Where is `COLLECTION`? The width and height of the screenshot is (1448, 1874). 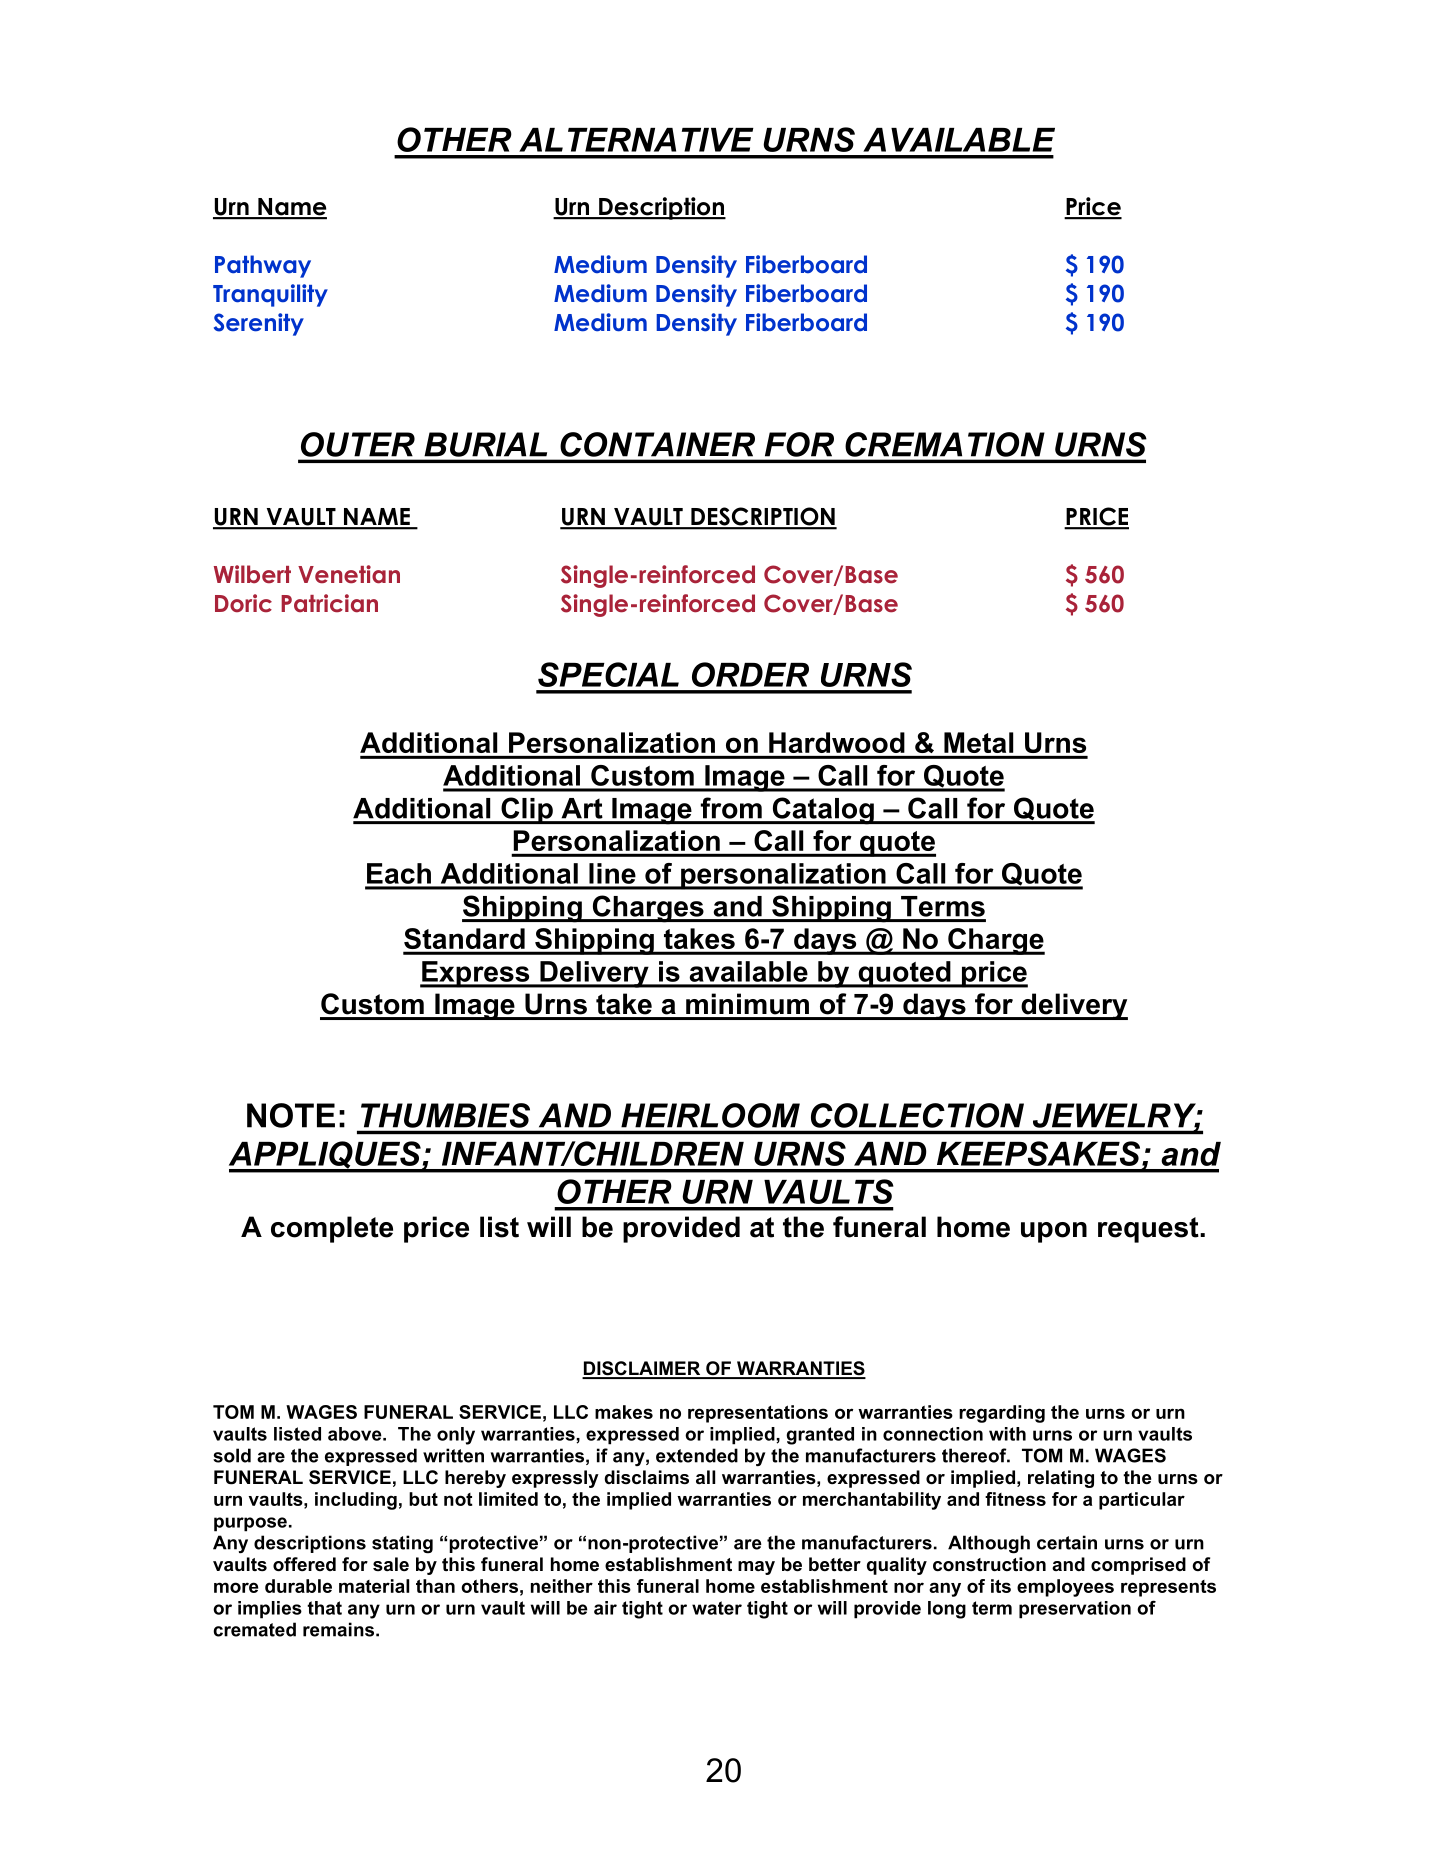 COLLECTION is located at coordinates (917, 1115).
